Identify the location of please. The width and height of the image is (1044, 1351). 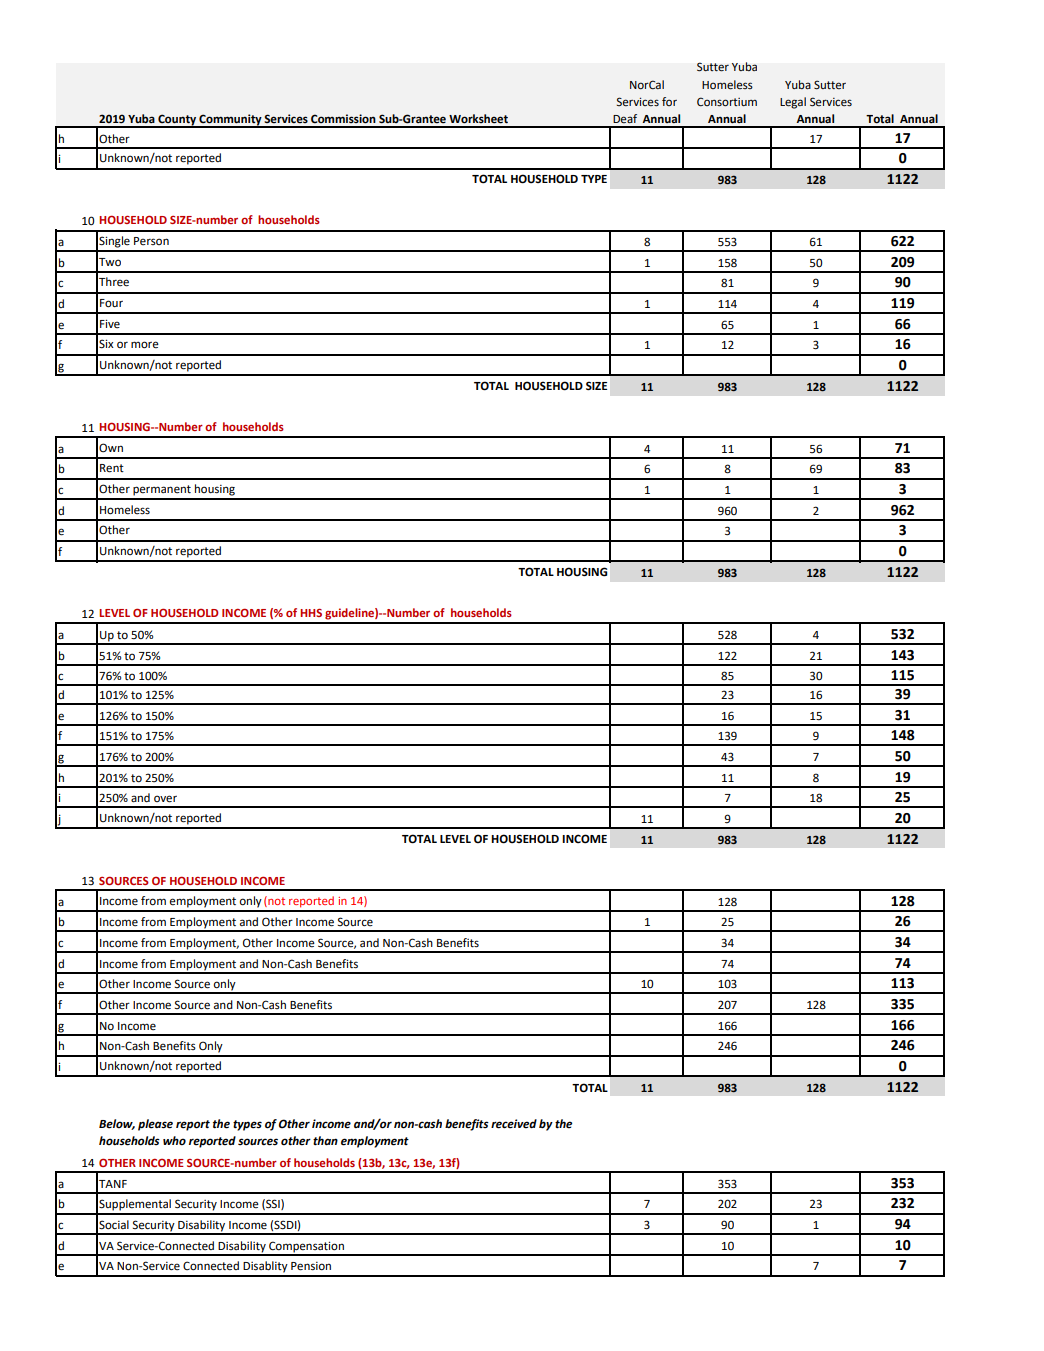
(155, 1125).
